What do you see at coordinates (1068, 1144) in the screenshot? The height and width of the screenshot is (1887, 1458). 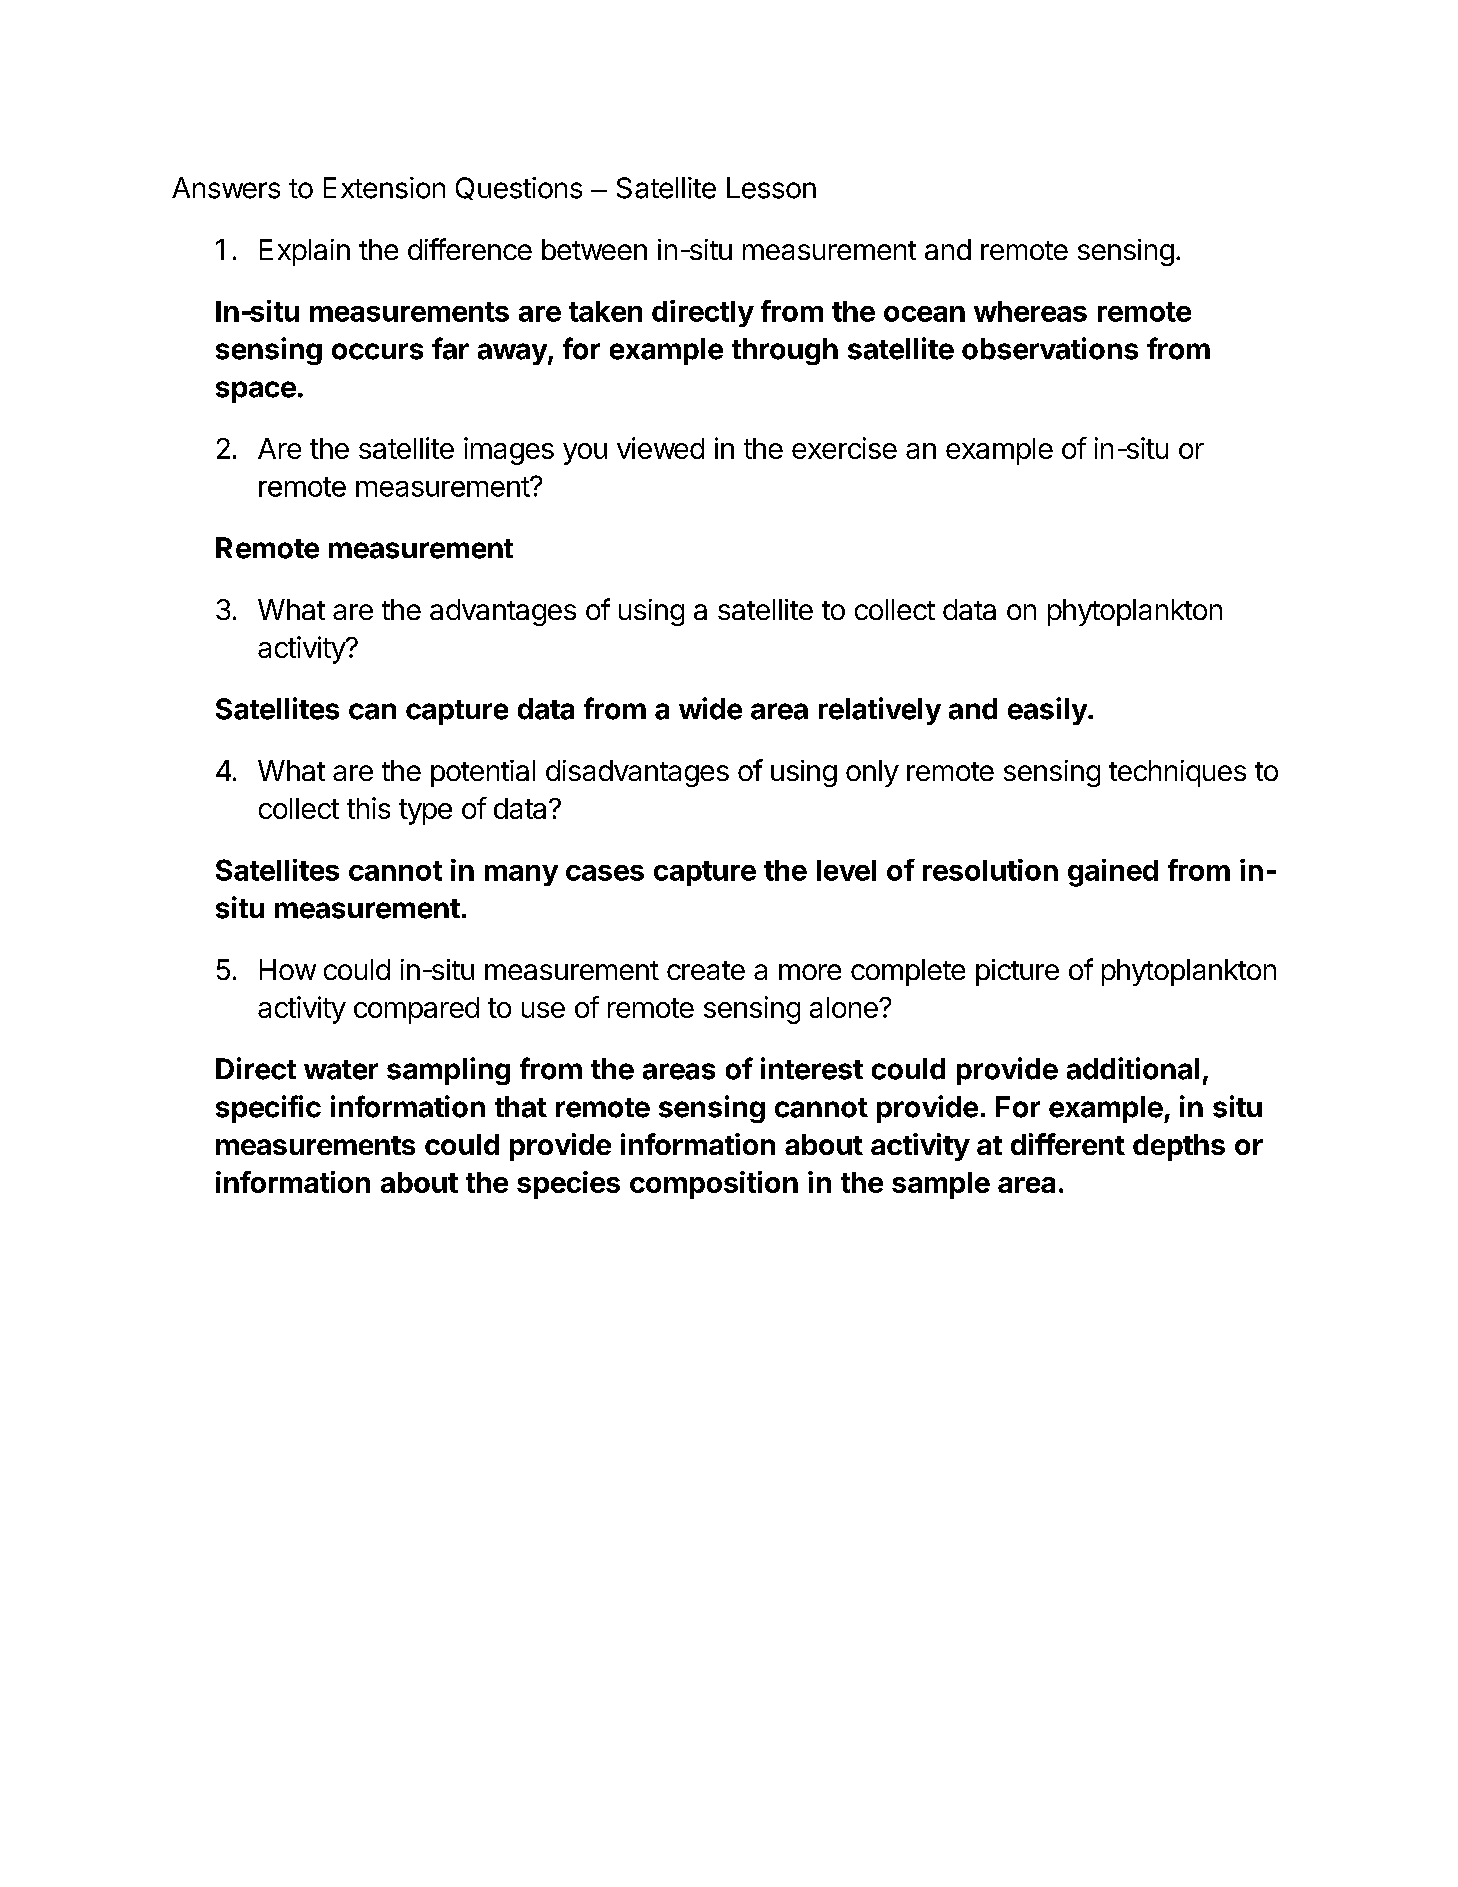 I see `different` at bounding box center [1068, 1144].
